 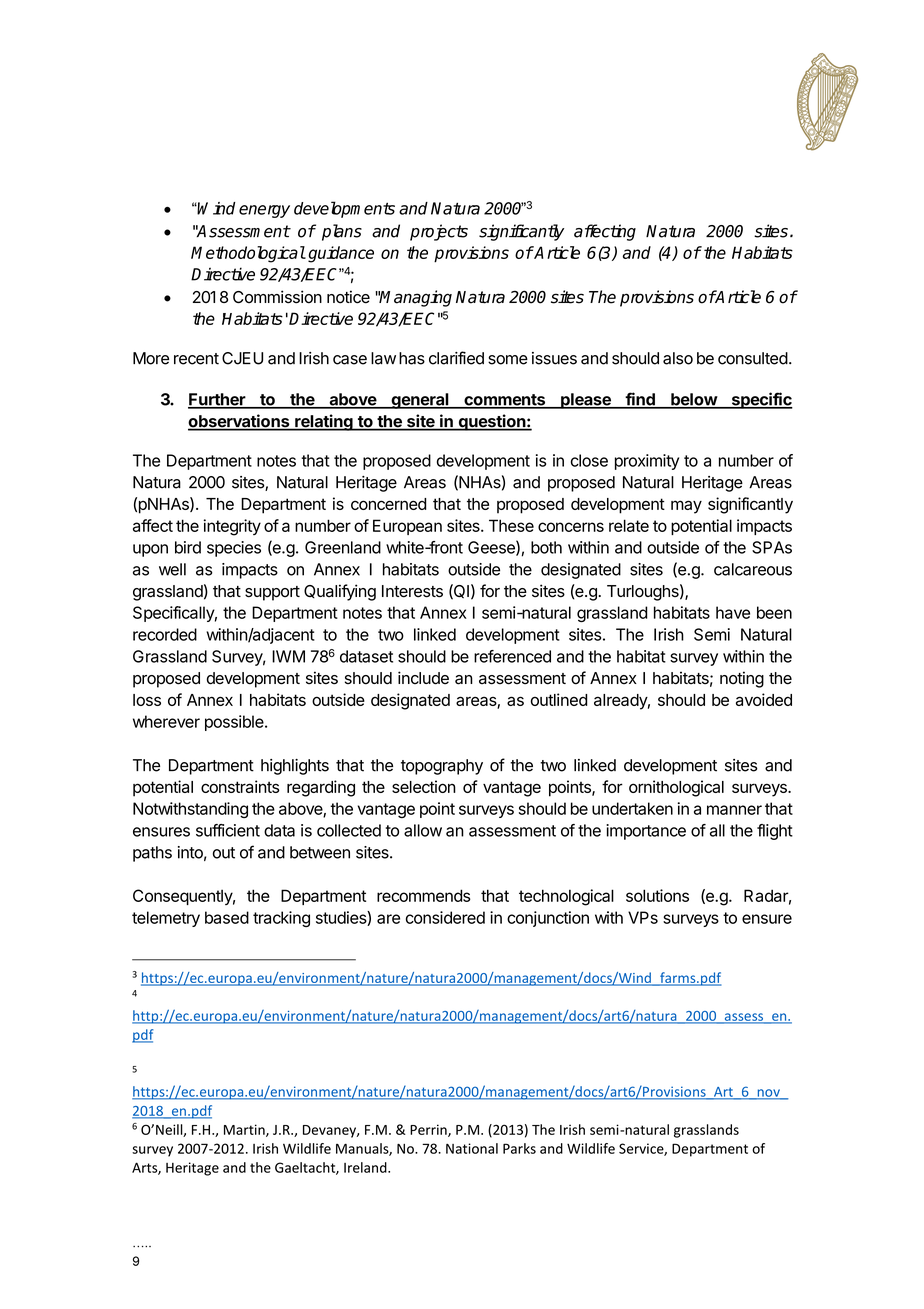 I want to click on solutions, so click(x=657, y=895).
